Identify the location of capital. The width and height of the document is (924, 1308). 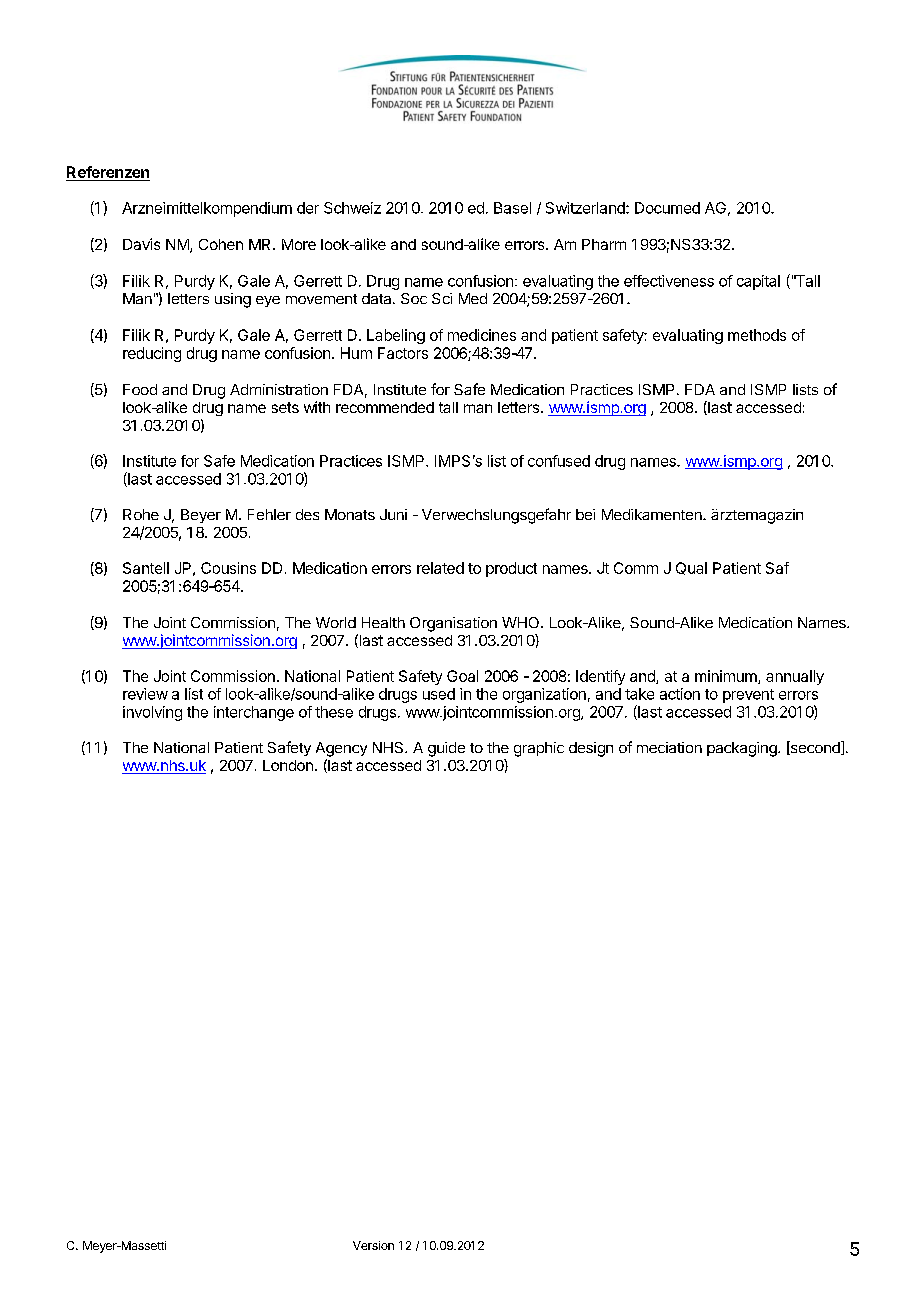
(758, 282).
